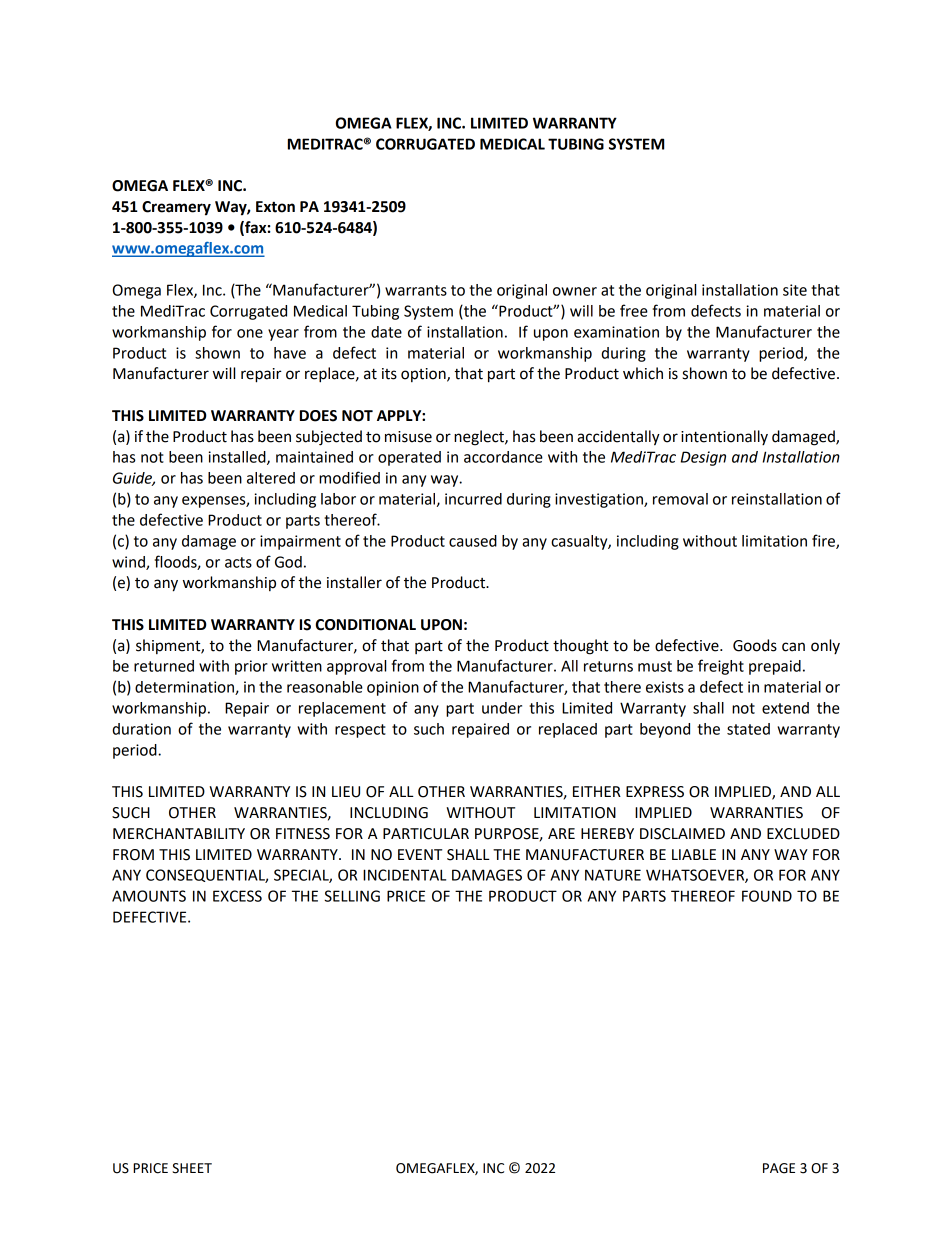 The height and width of the page is (1233, 952). What do you see at coordinates (795, 290) in the page?
I see `site` at bounding box center [795, 290].
